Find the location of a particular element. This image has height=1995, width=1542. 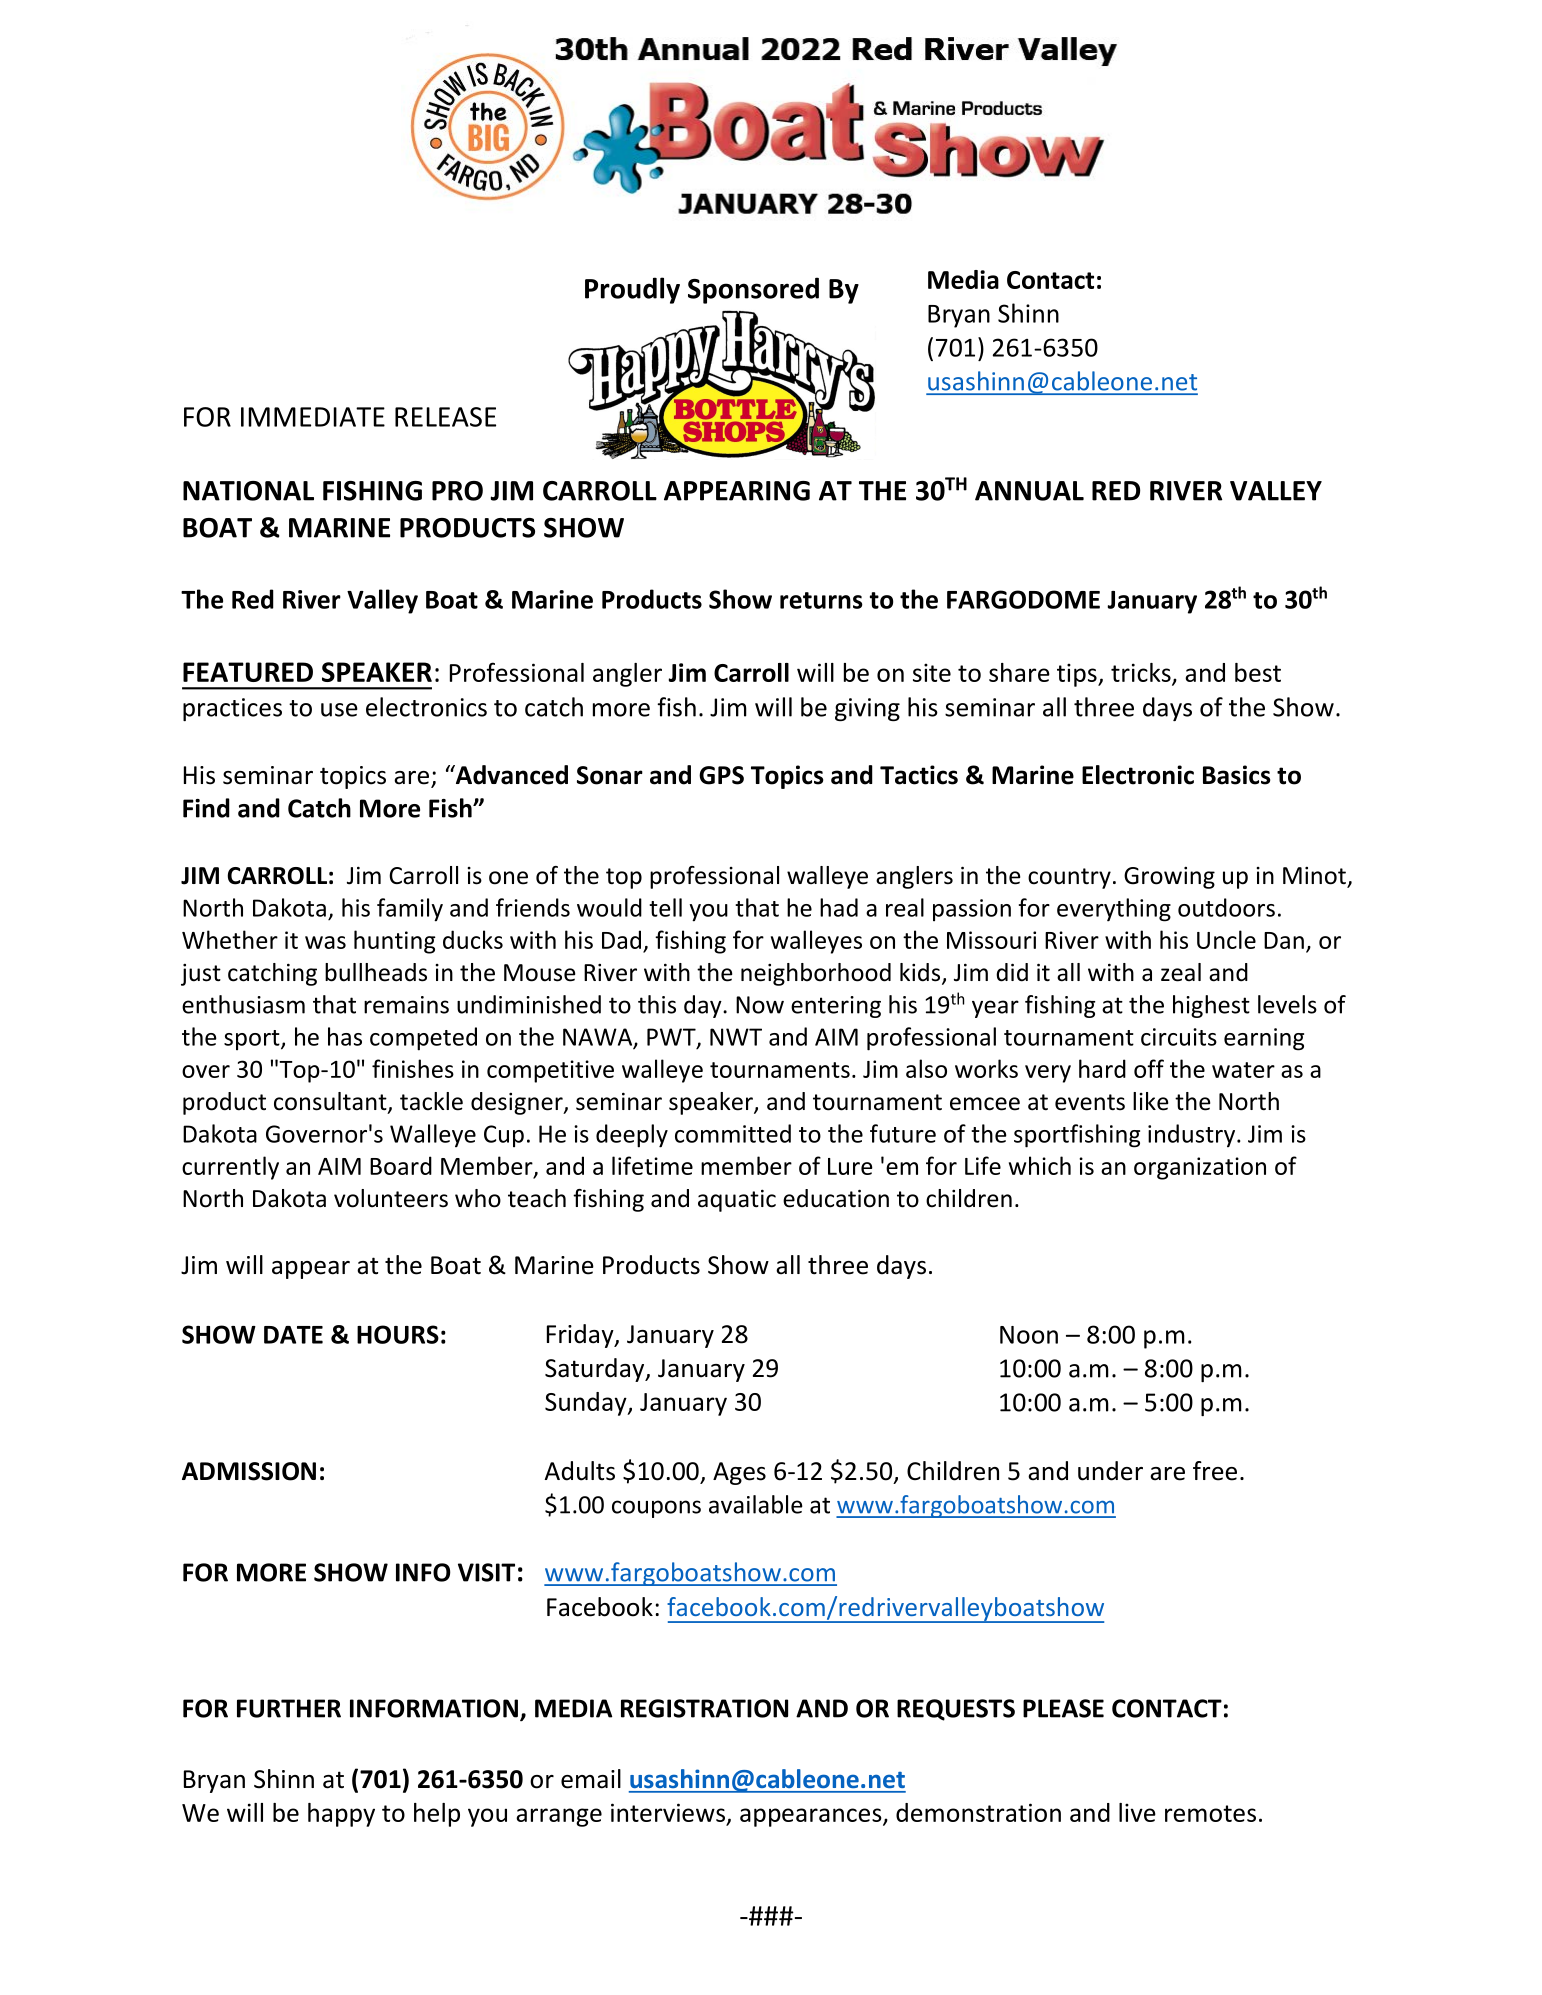

interviews is located at coordinates (668, 1812).
